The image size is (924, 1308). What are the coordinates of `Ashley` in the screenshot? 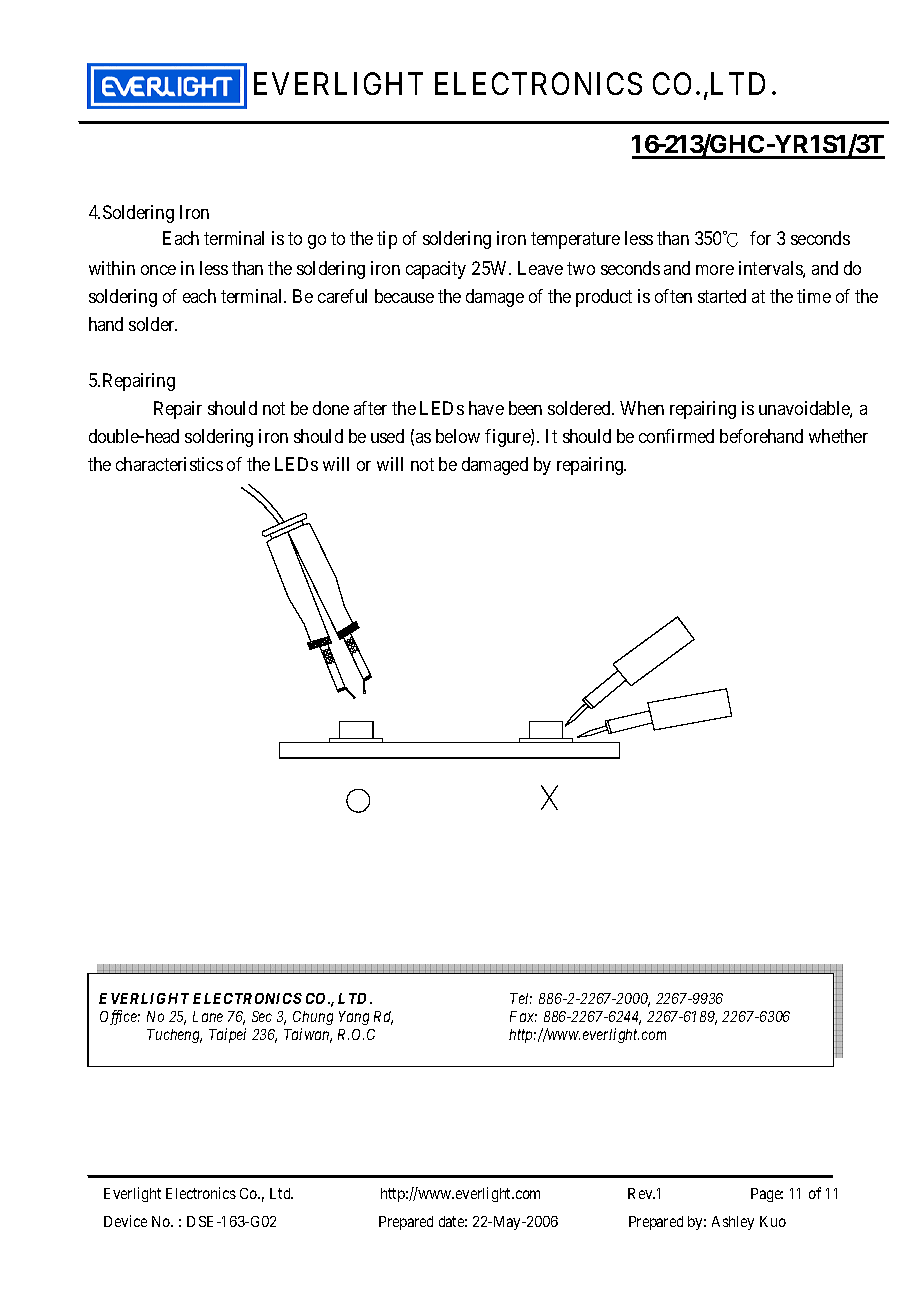 It's located at (733, 1223).
